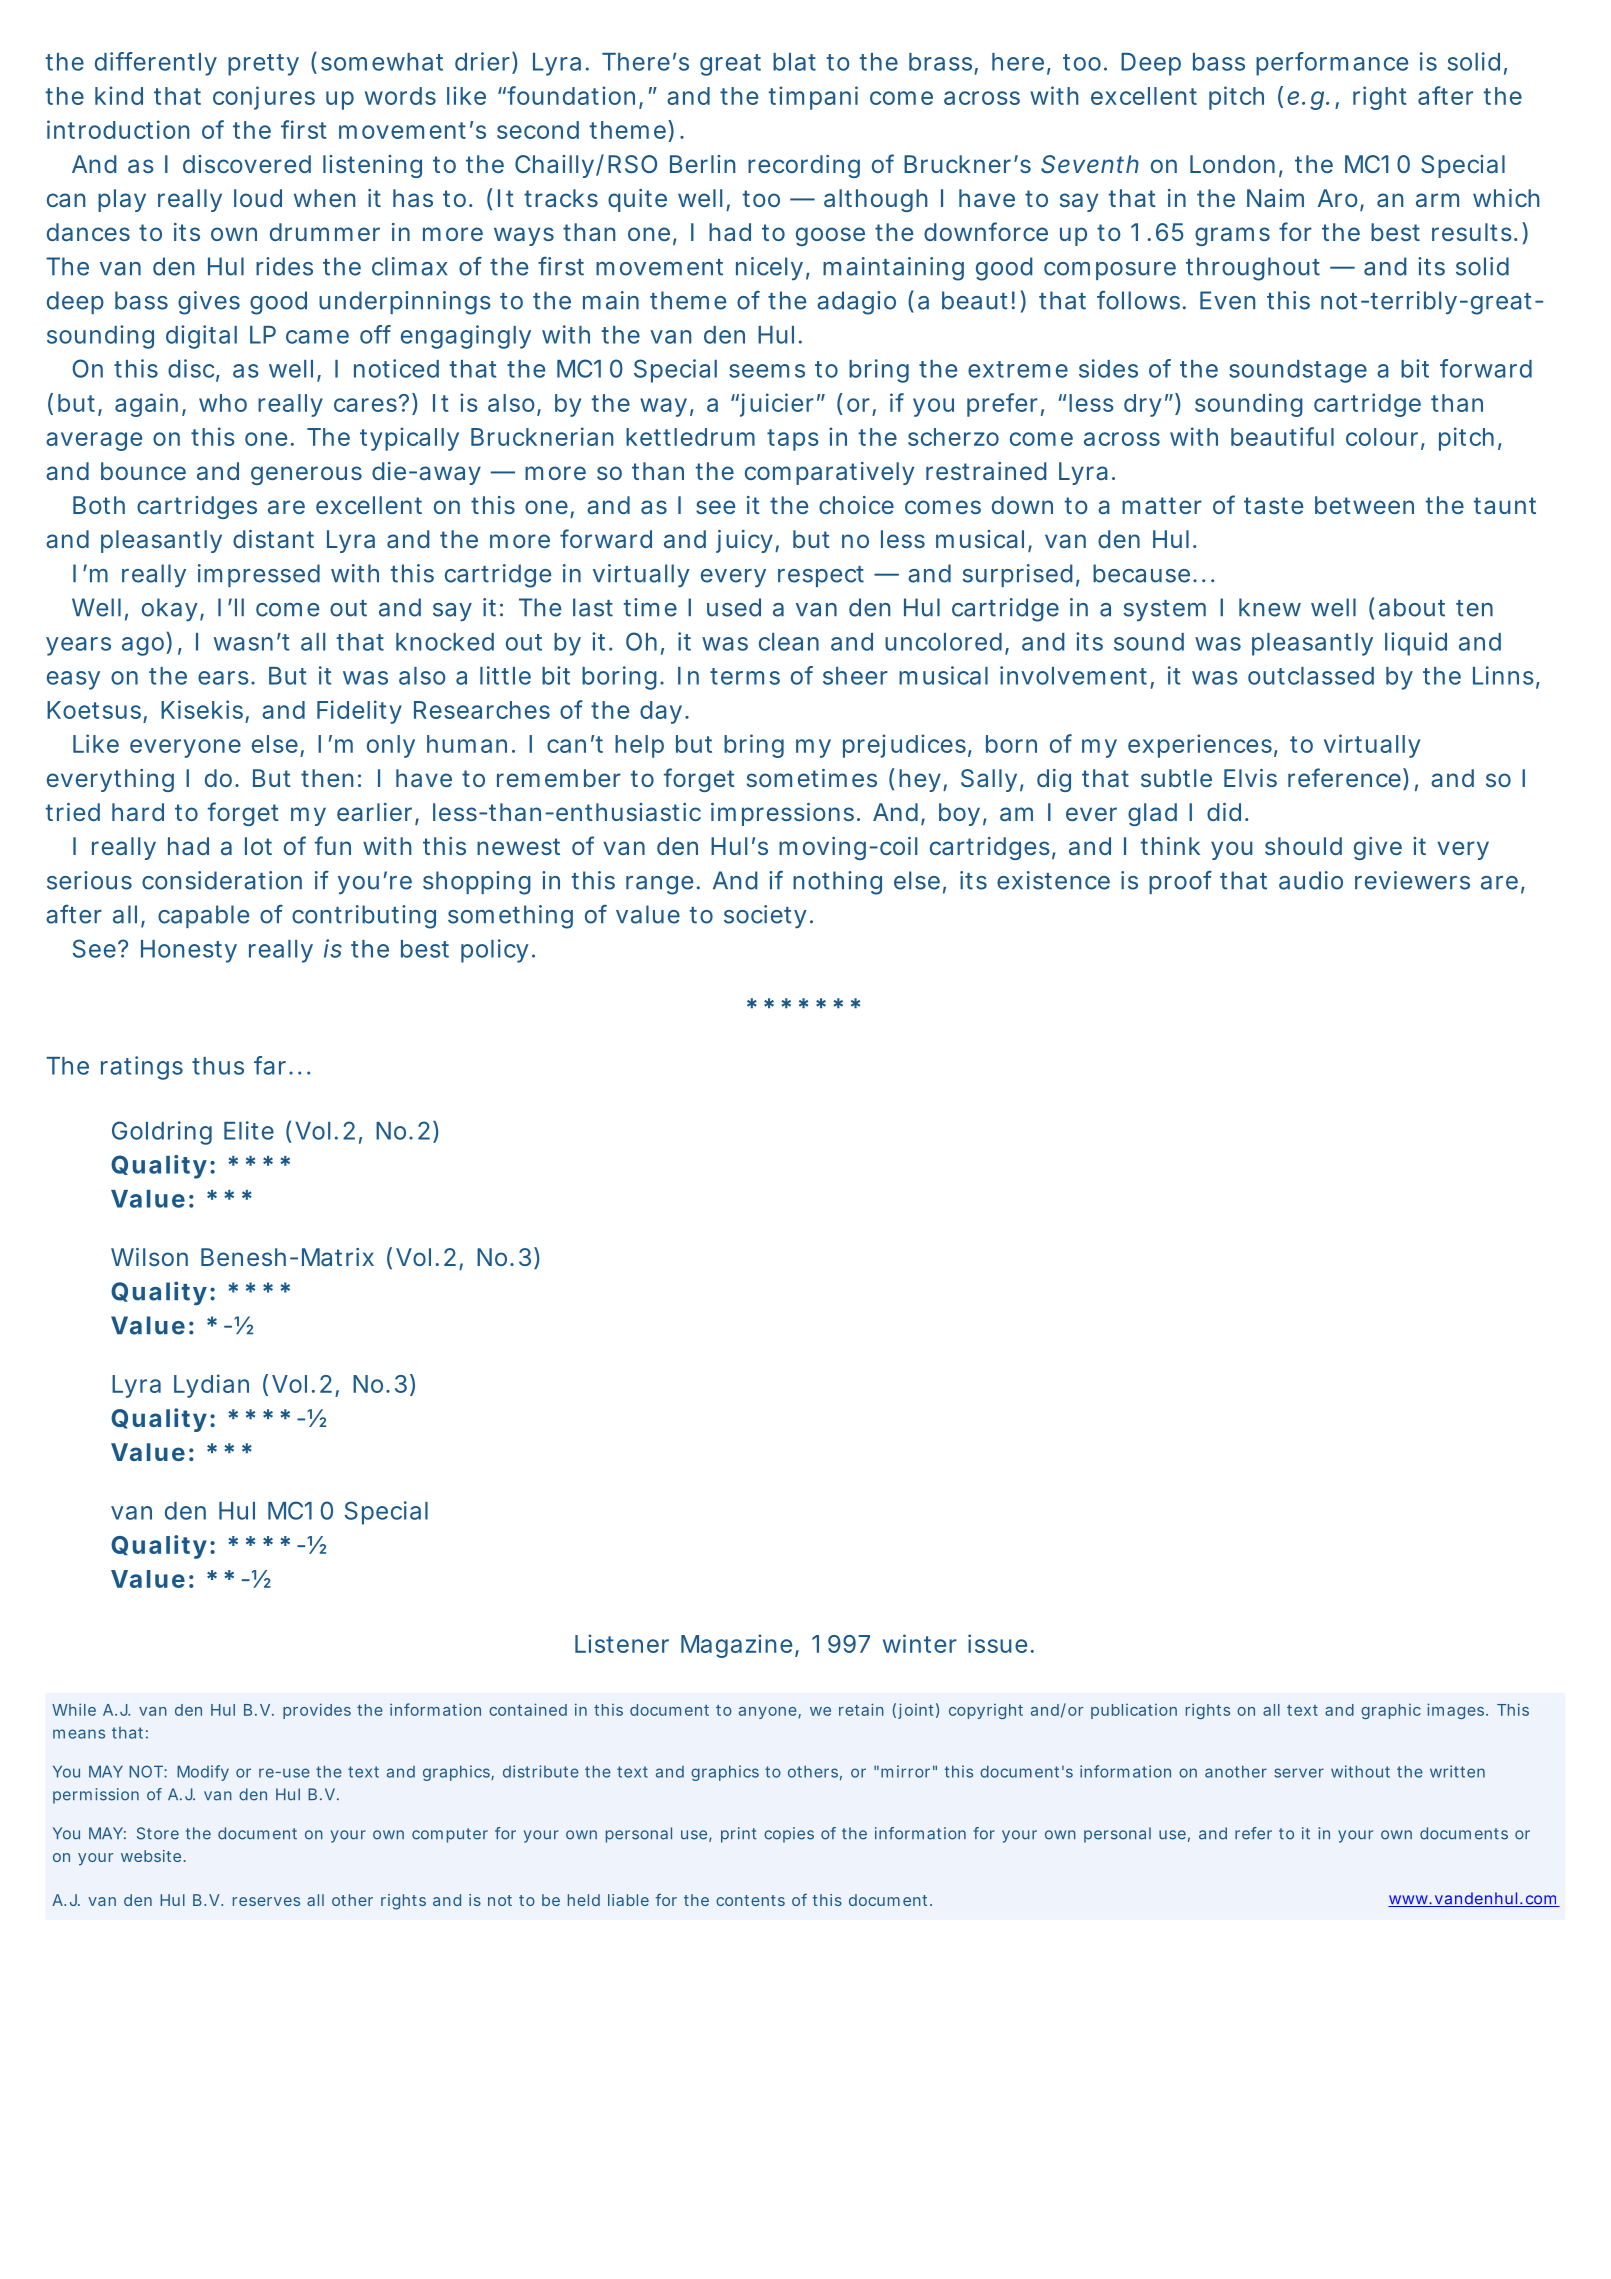  I want to click on print, so click(739, 1835).
